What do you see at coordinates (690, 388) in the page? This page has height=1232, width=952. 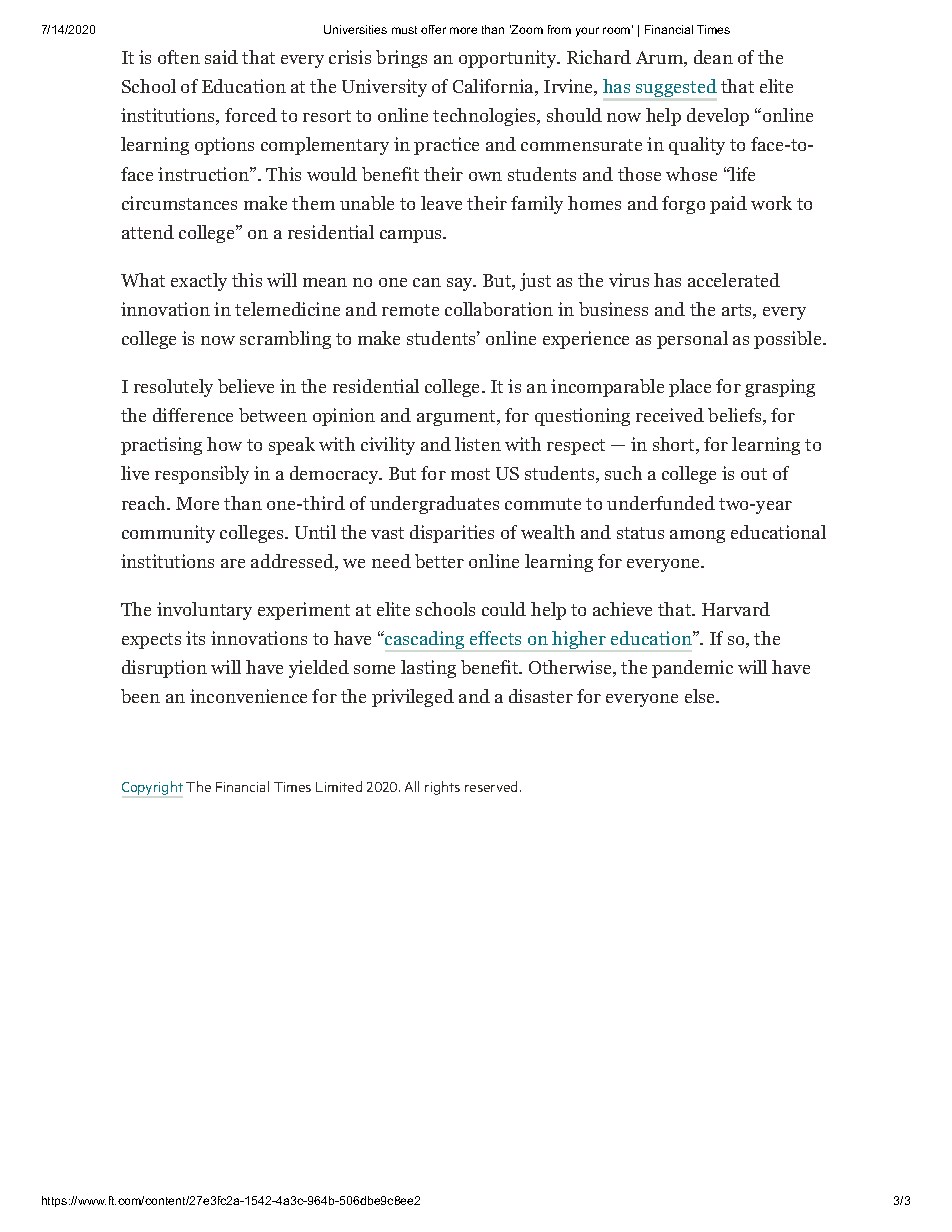 I see `place` at bounding box center [690, 388].
